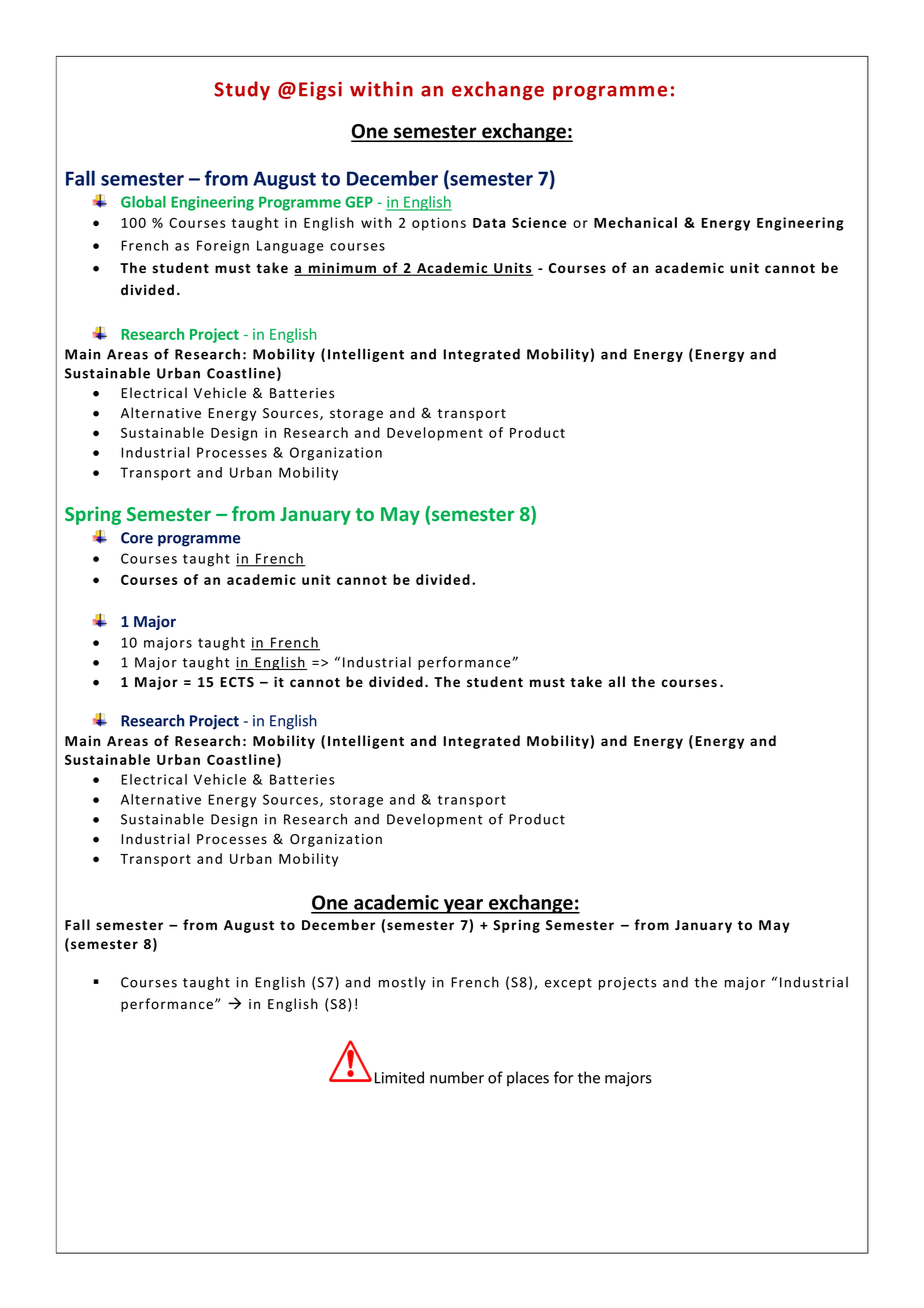 Image resolution: width=924 pixels, height=1308 pixels. What do you see at coordinates (137, 538) in the screenshot?
I see `Core` at bounding box center [137, 538].
